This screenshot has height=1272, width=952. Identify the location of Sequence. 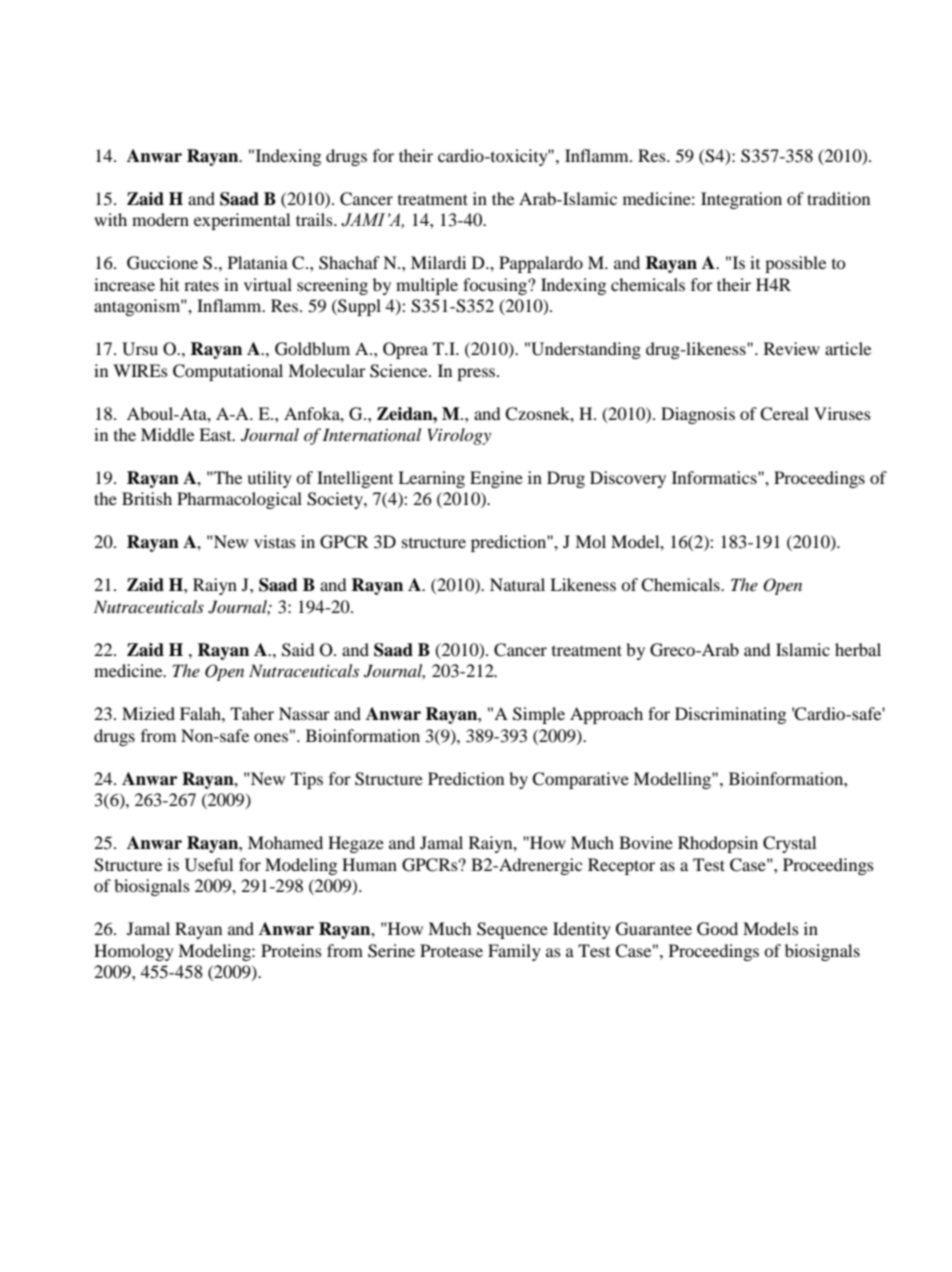
(512, 930).
